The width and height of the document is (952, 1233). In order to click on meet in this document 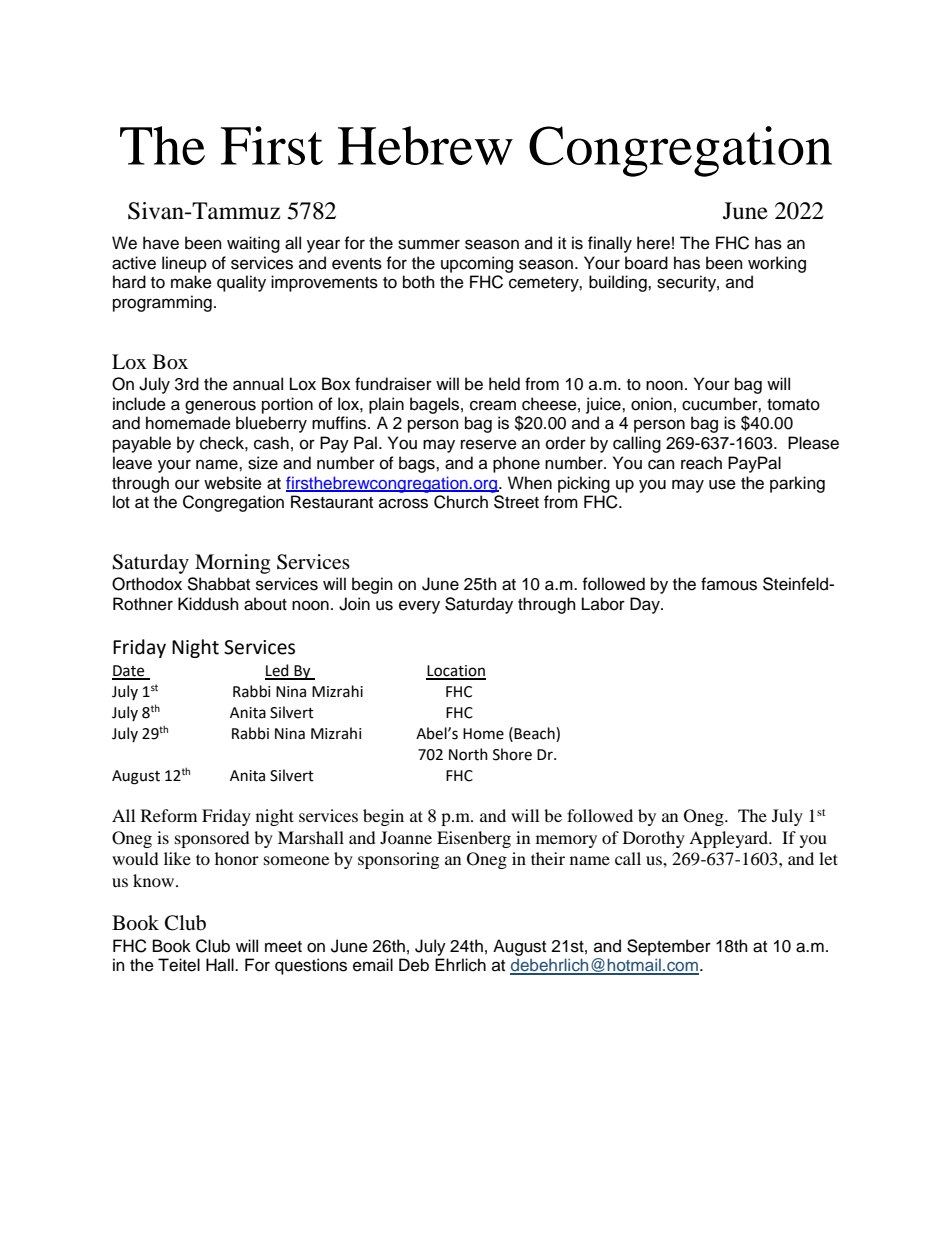, I will do `click(283, 947)`.
